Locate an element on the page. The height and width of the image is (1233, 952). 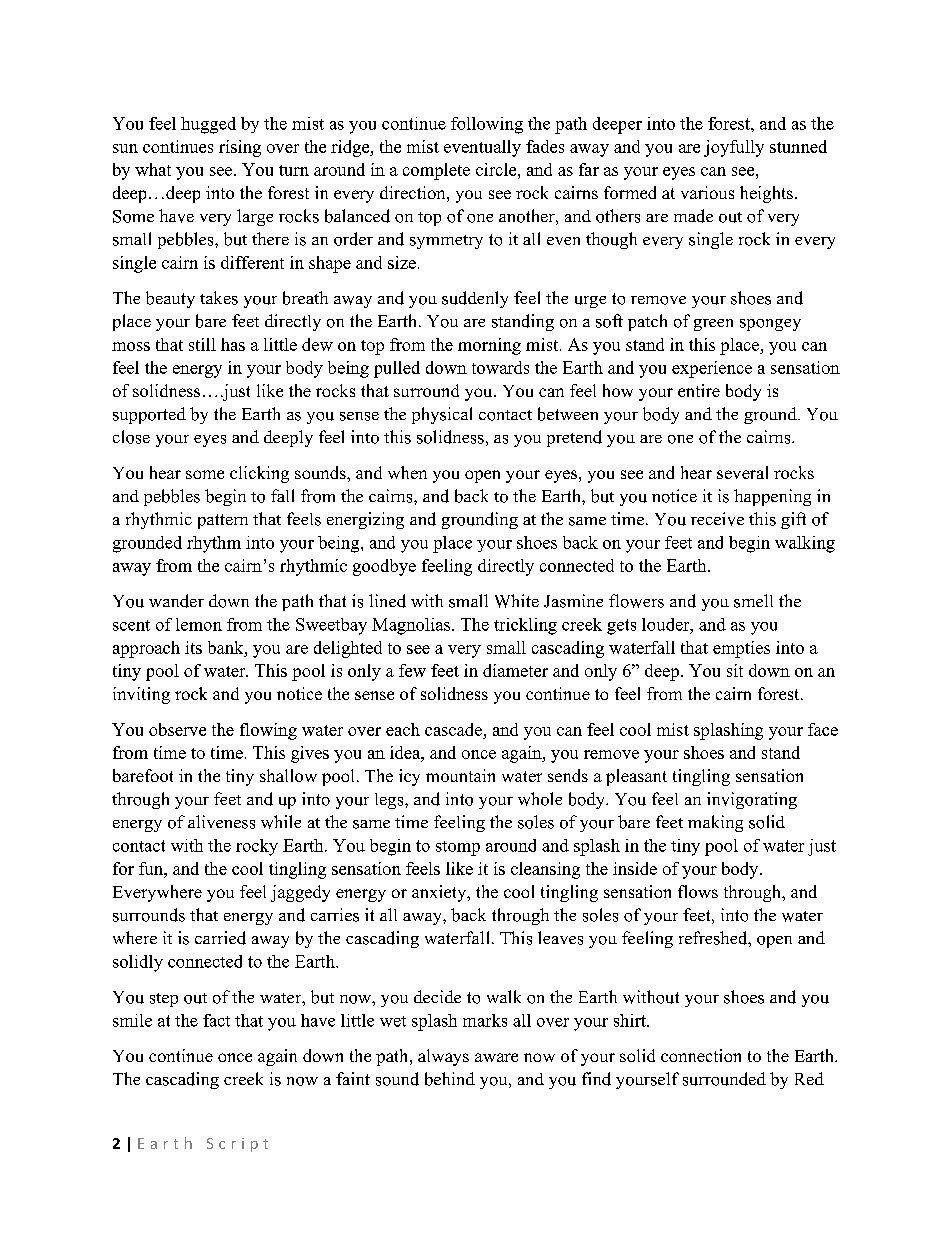
empties is located at coordinates (741, 649).
